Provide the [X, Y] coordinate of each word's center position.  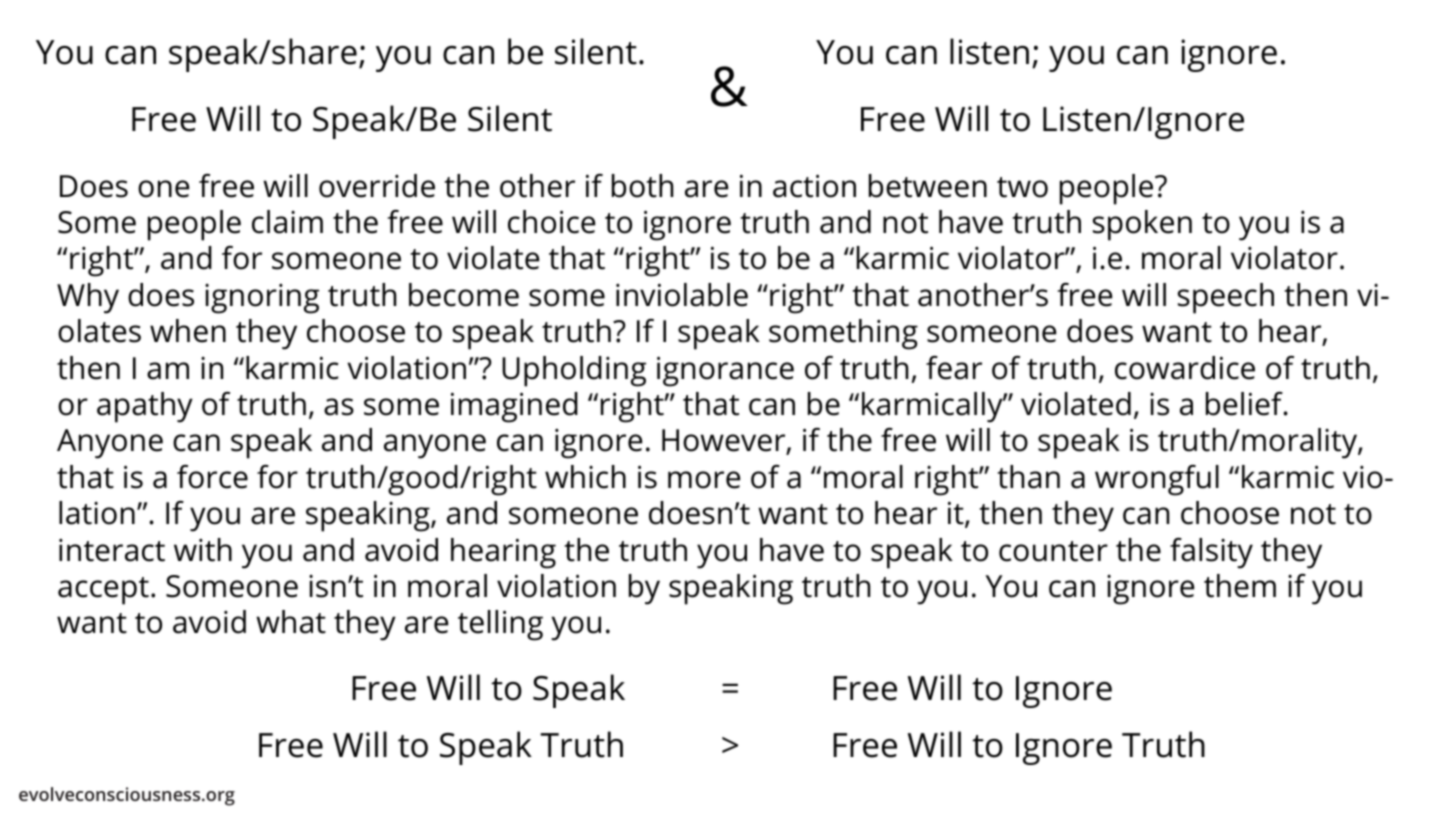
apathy [145, 407]
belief [1245, 404]
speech [1226, 298]
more [704, 480]
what [291, 622]
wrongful [1157, 480]
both [642, 186]
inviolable [682, 295]
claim [287, 222]
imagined [514, 407]
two [1022, 187]
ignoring [262, 299]
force [212, 477]
